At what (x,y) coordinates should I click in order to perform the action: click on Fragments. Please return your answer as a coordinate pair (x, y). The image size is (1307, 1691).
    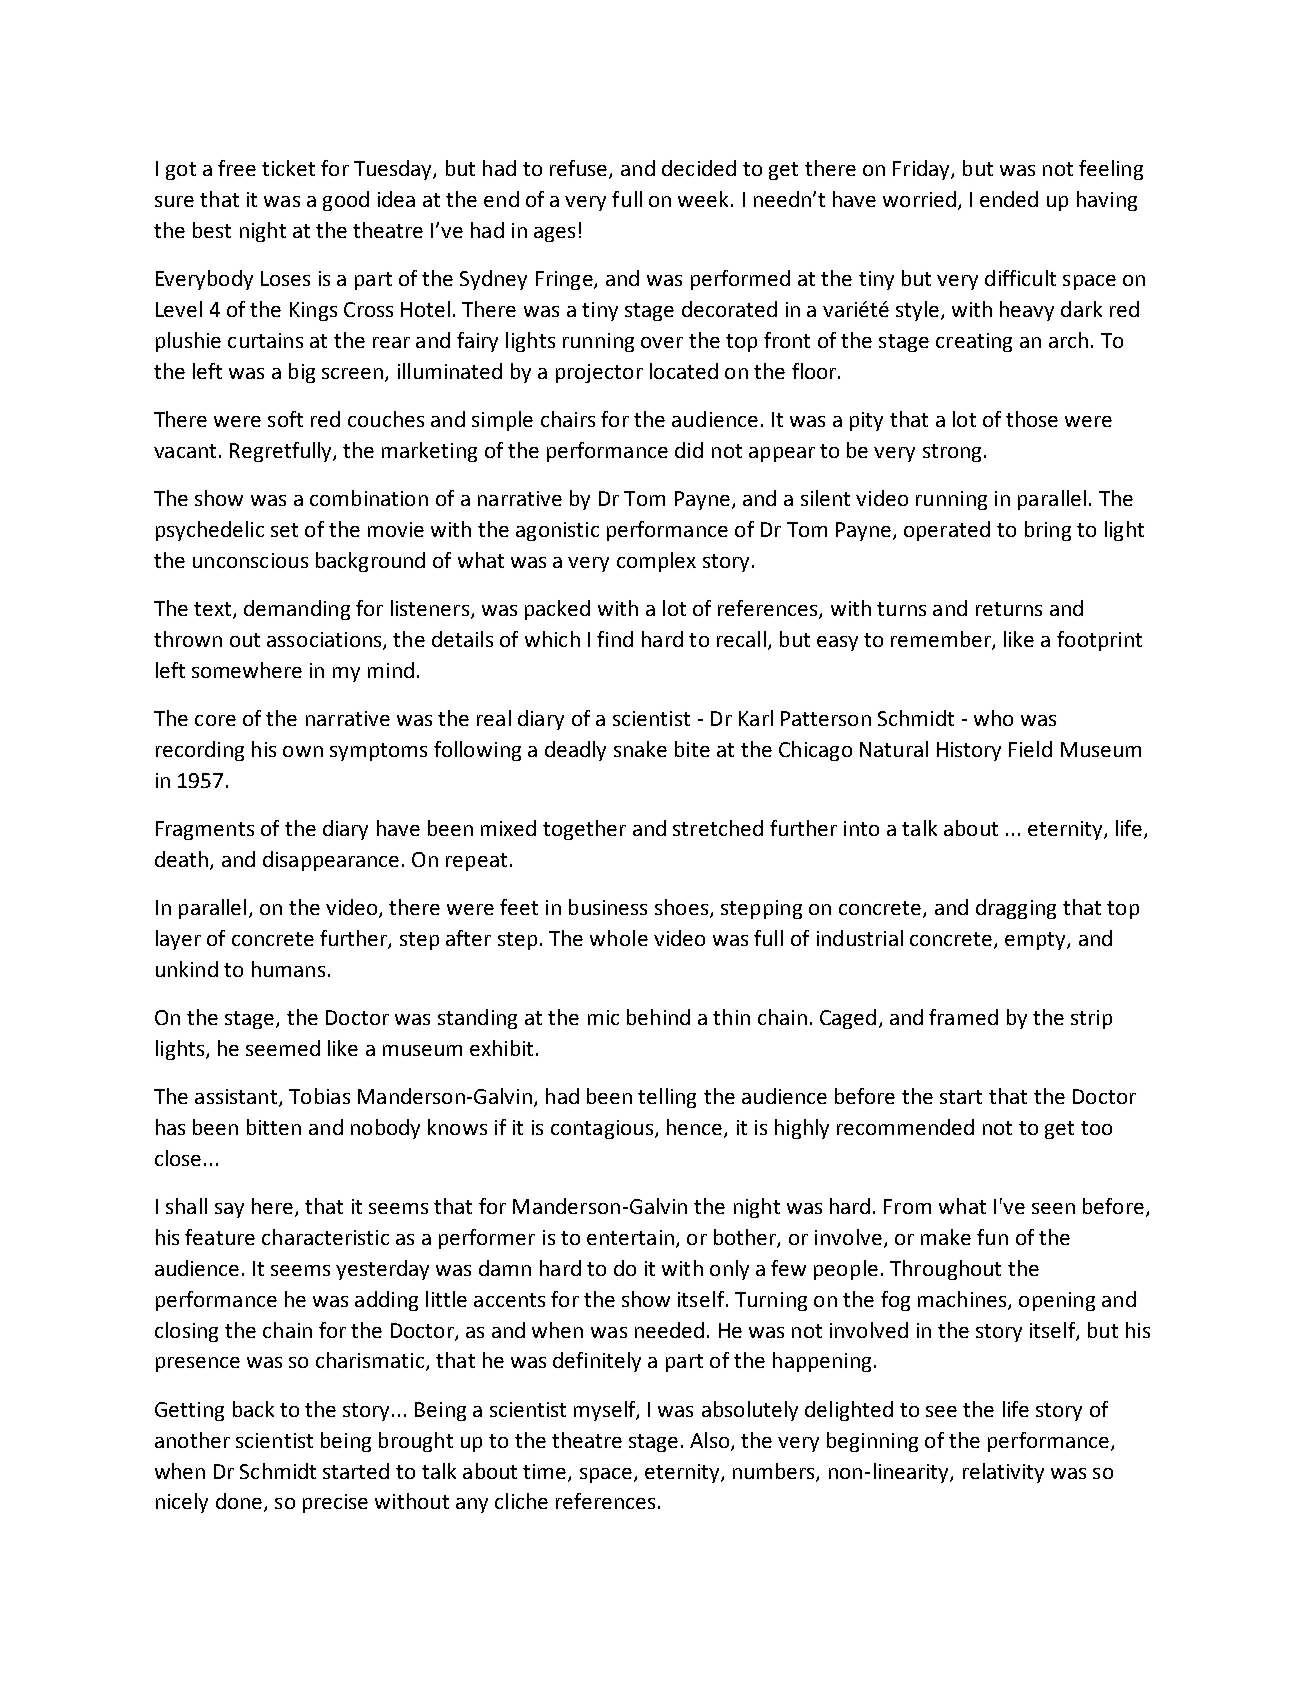
    Looking at the image, I should click on (205, 830).
